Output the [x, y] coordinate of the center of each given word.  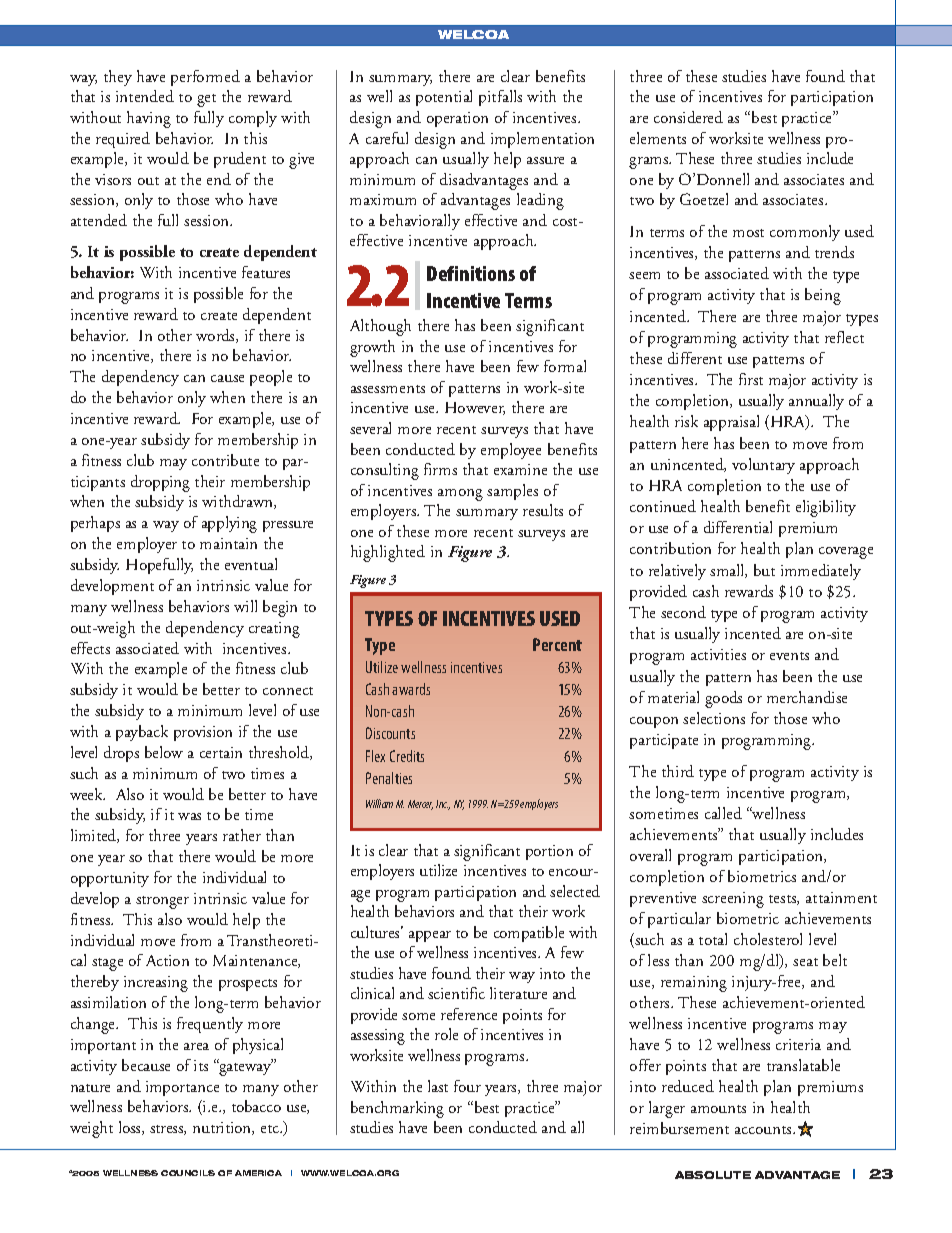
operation [457, 119]
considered [688, 117]
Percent [557, 644]
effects [90, 648]
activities [718, 654]
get [206, 100]
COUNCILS [188, 1173]
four [467, 1086]
